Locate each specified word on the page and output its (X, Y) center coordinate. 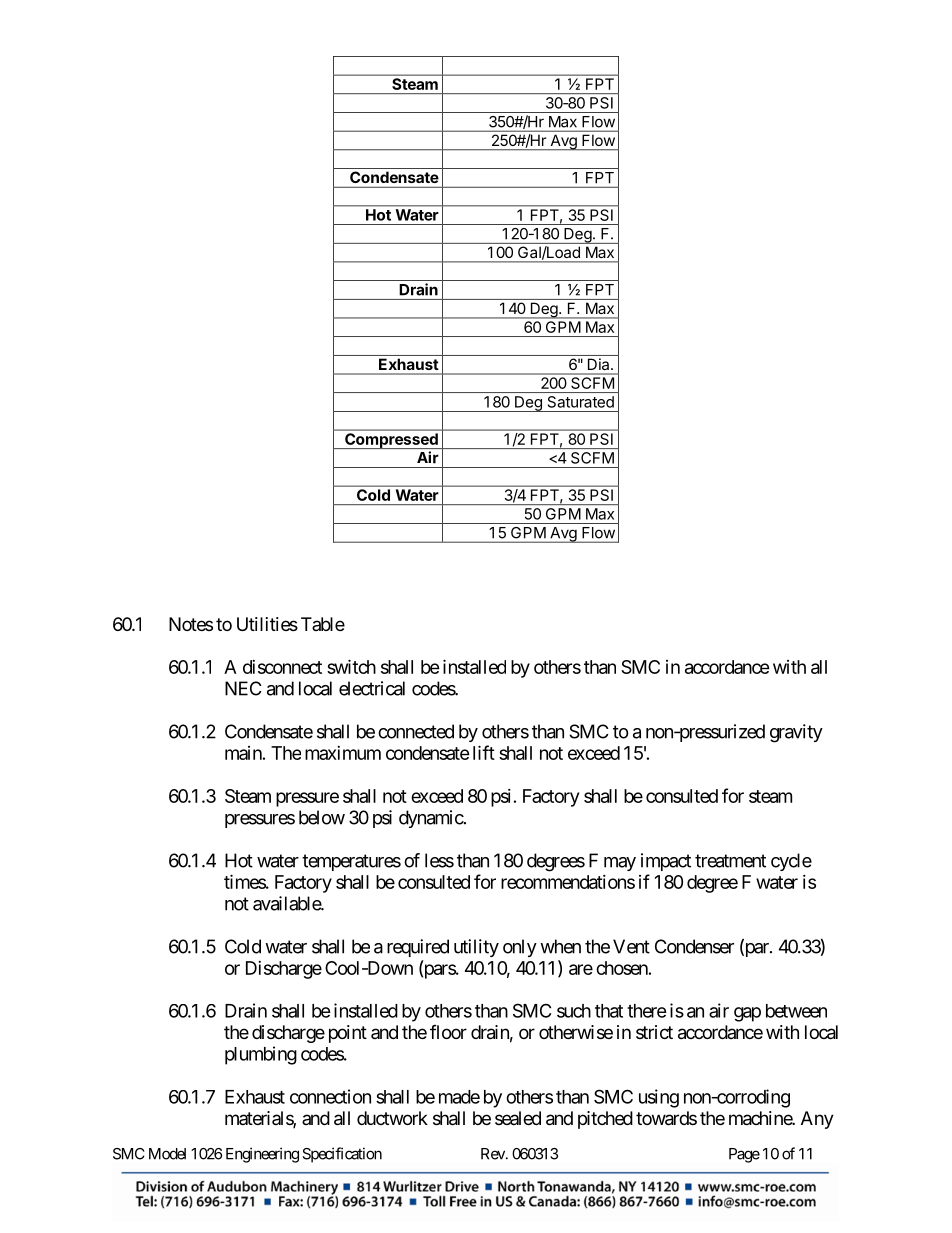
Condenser (694, 946)
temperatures (351, 862)
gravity (796, 733)
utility (476, 948)
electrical (372, 688)
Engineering (262, 1155)
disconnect (282, 667)
